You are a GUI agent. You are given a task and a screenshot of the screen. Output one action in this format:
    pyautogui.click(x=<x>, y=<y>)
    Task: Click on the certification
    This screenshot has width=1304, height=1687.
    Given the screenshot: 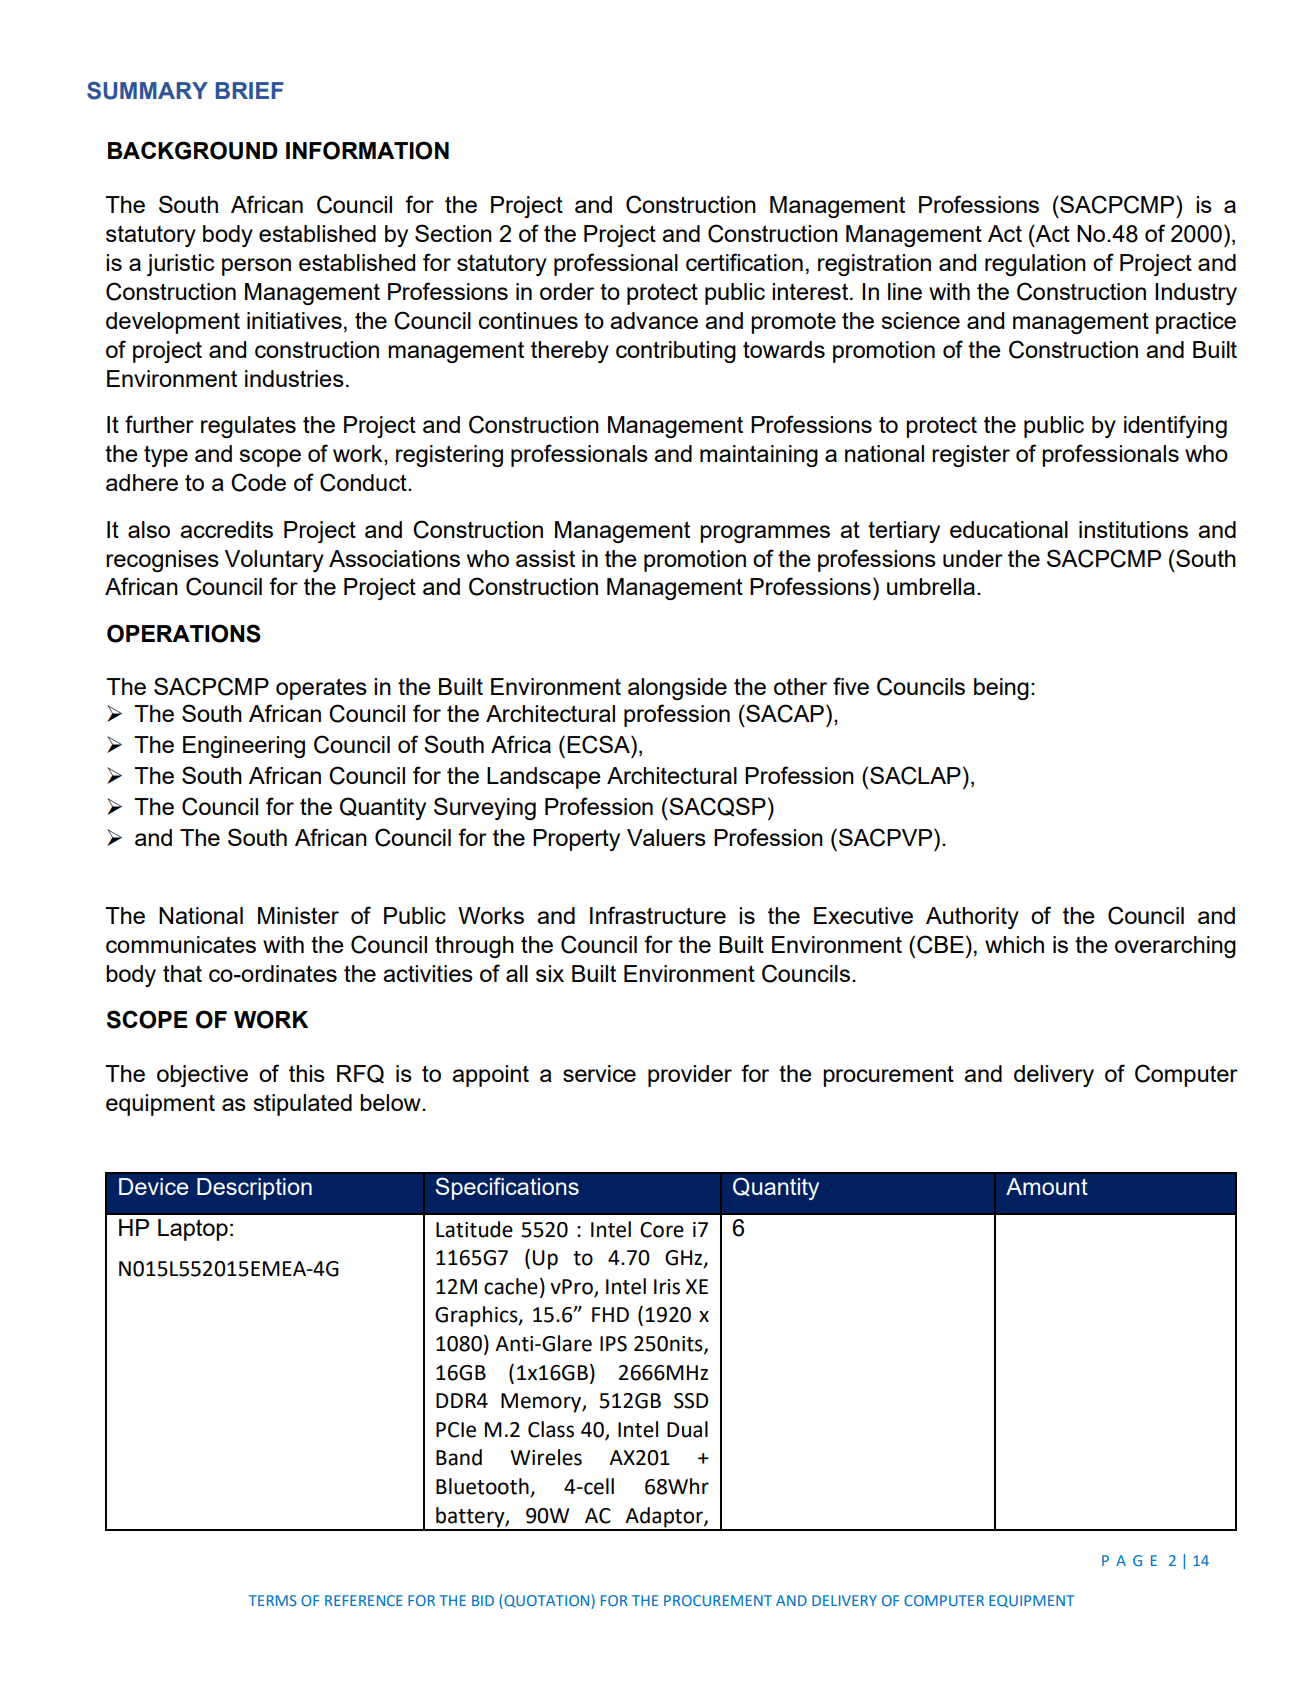 What is the action you would take?
    pyautogui.click(x=744, y=262)
